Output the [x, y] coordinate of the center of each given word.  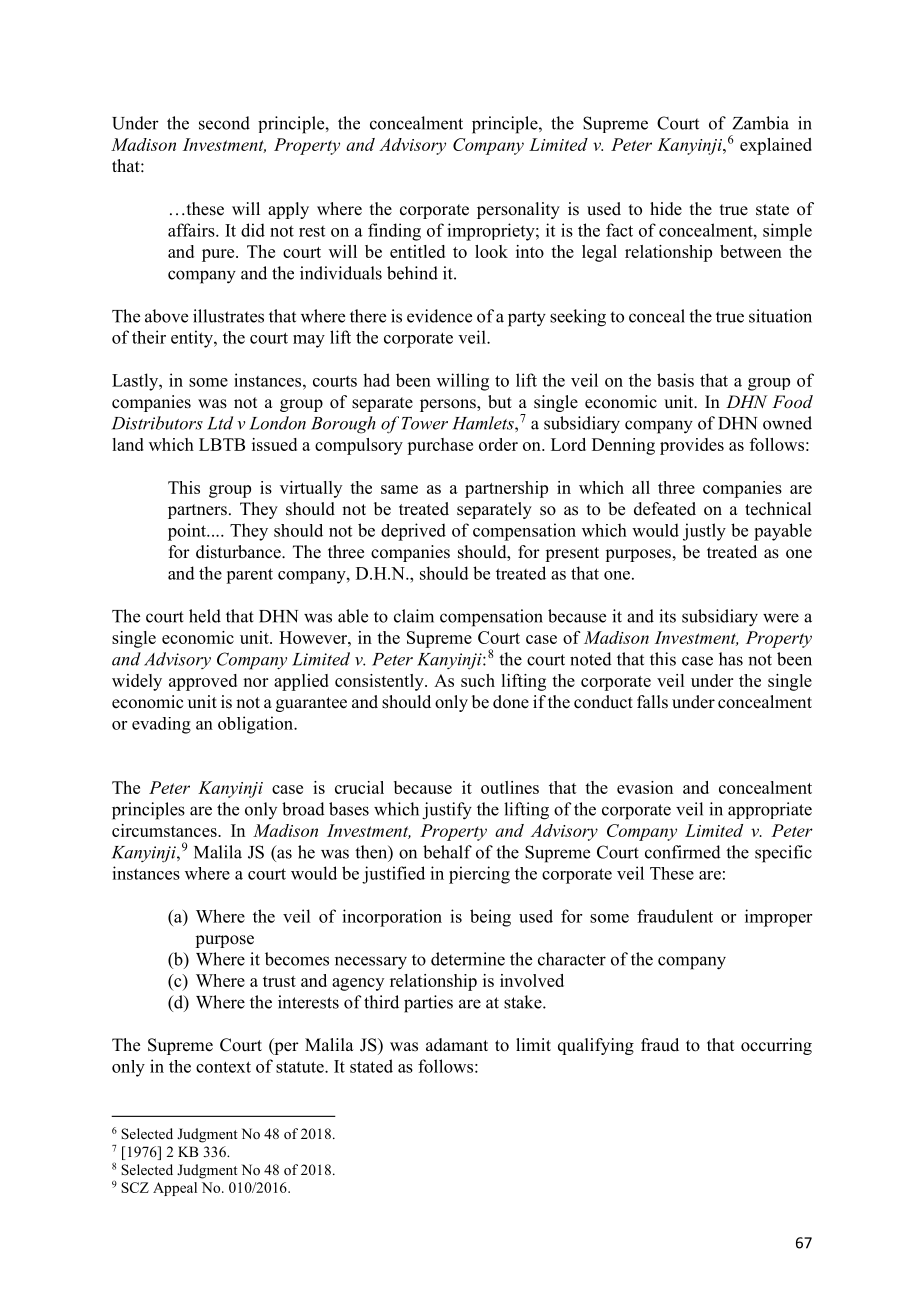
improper [778, 918]
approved [203, 682]
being [490, 918]
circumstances [165, 830]
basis [675, 380]
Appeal [175, 1189]
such [478, 680]
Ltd [220, 423]
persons [449, 405]
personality [518, 210]
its [667, 616]
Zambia [760, 123]
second [224, 123]
